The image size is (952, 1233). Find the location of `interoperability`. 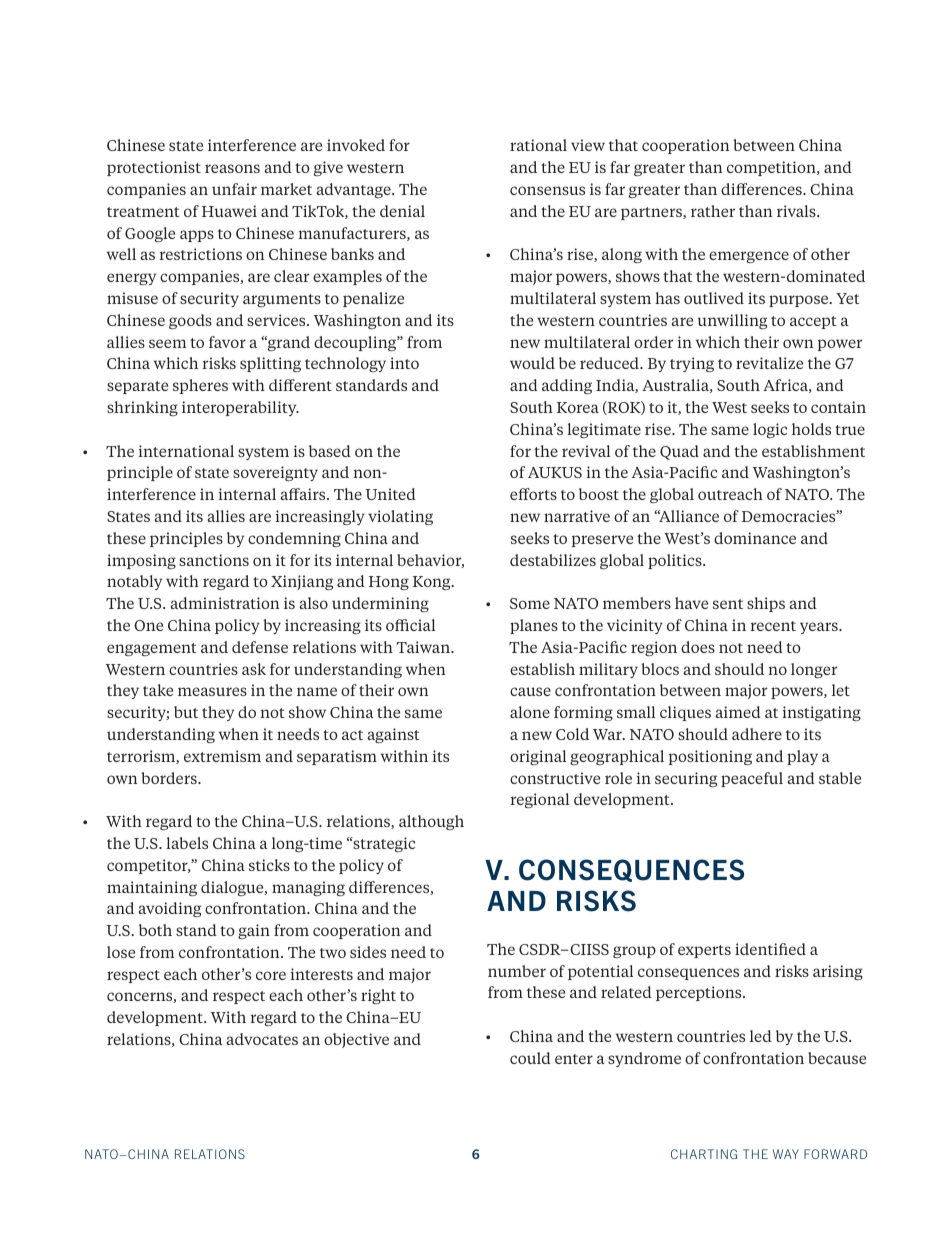

interoperability is located at coordinates (240, 408).
